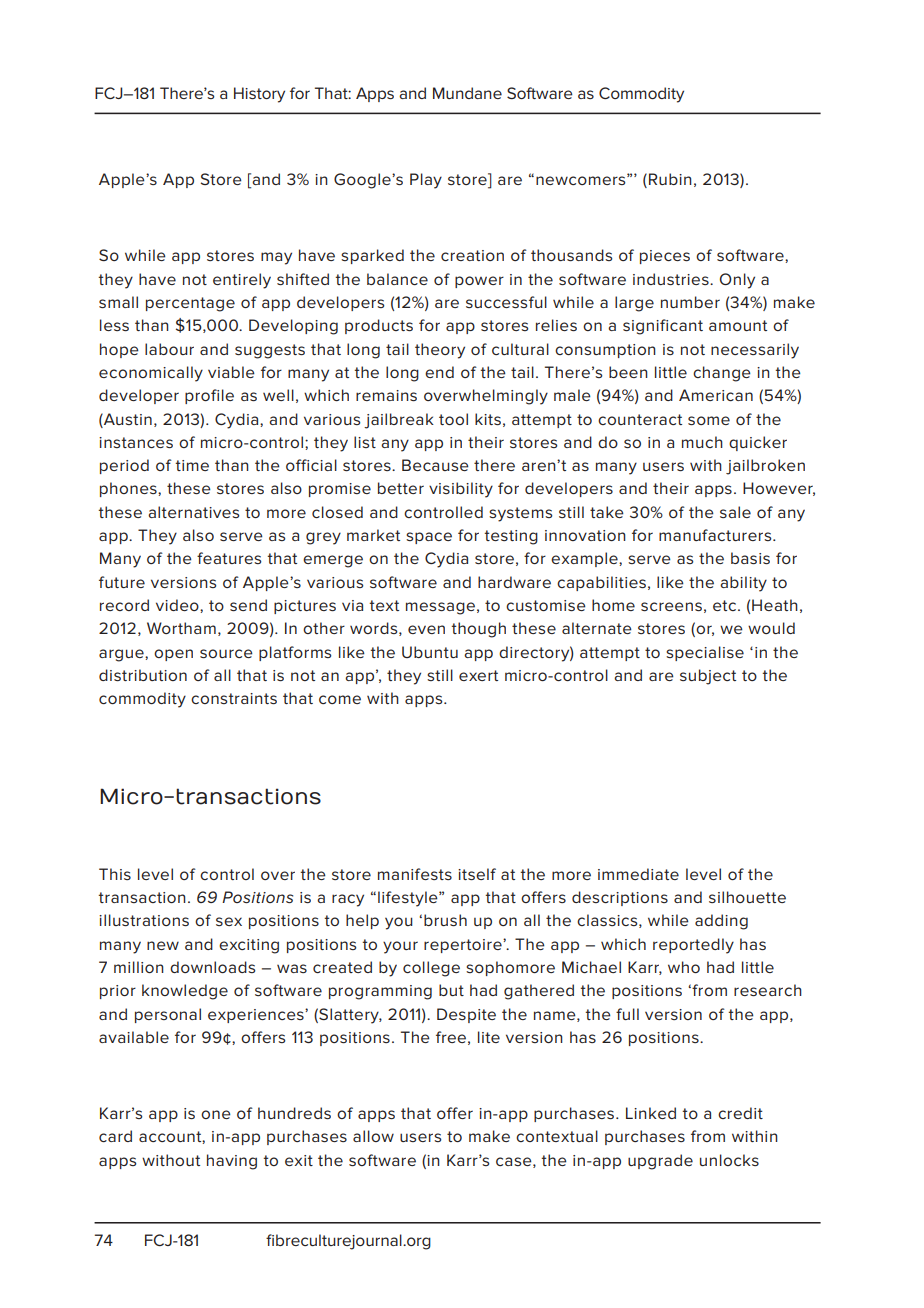  I want to click on having, so click(232, 1162).
